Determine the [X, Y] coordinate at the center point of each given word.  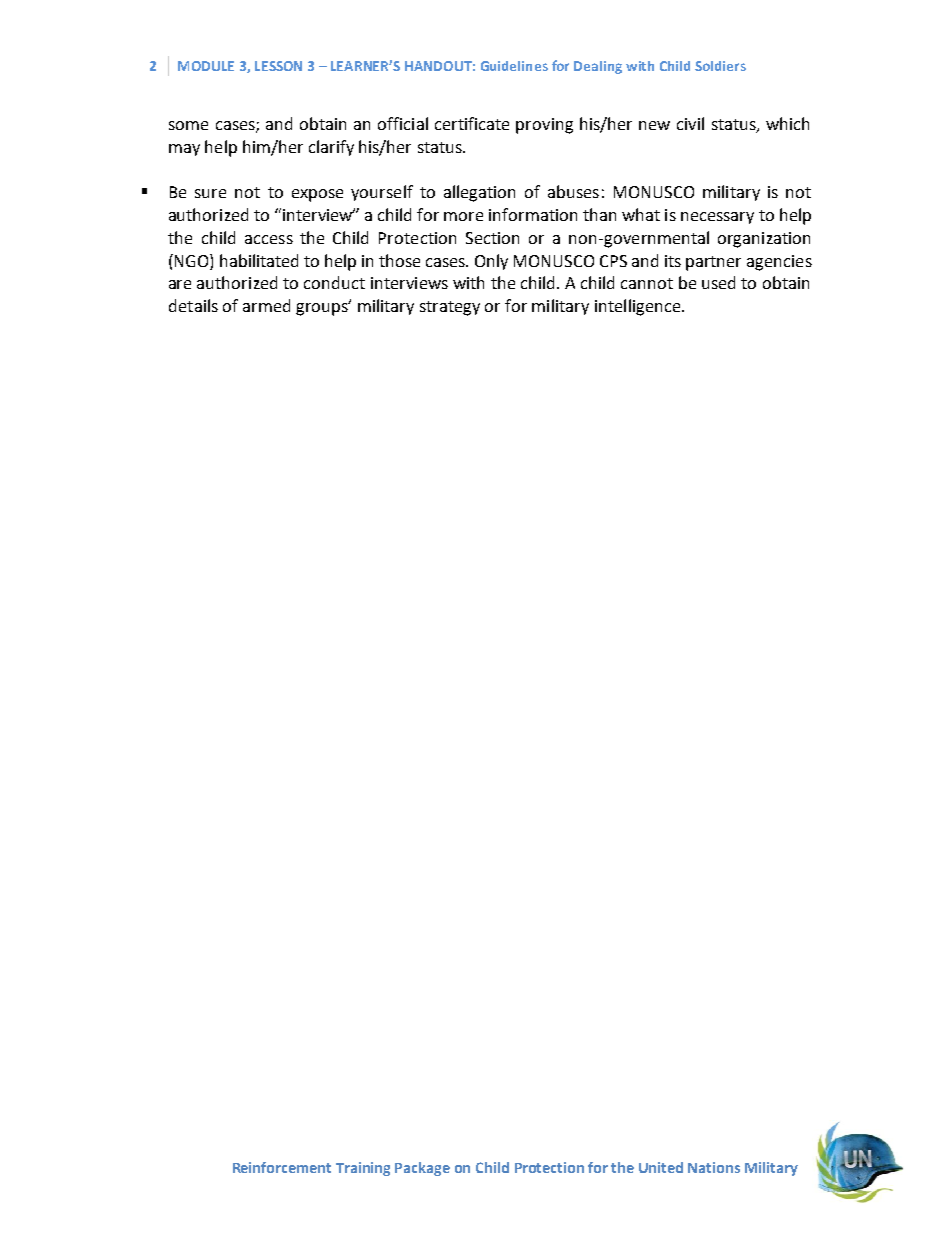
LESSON [278, 66]
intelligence [639, 307]
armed [266, 305]
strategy [450, 308]
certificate [472, 123]
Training [363, 1169]
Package [422, 1169]
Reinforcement [282, 1167]
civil [690, 123]
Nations [714, 1167]
